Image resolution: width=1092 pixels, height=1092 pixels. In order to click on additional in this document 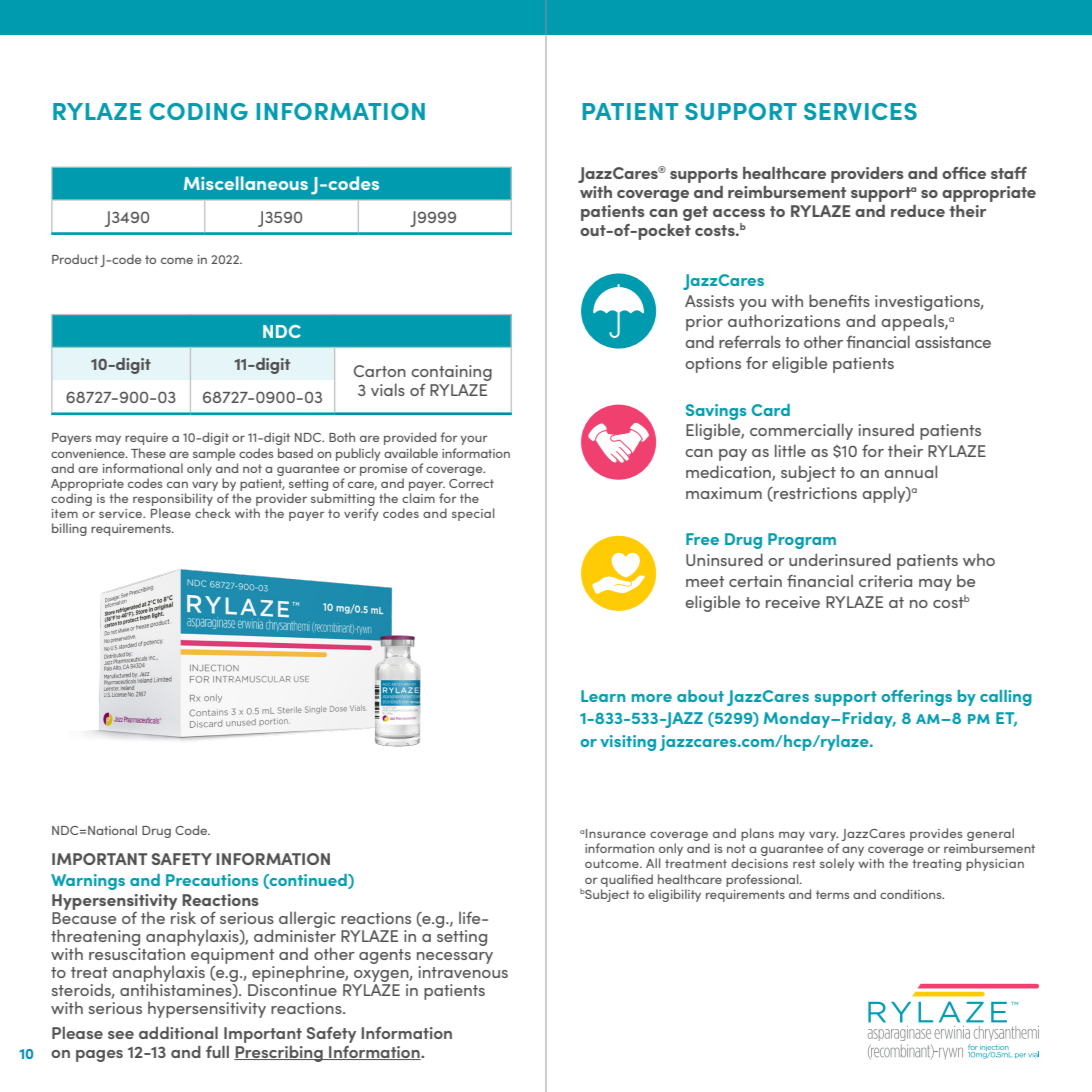, I will do `click(178, 1033)`.
